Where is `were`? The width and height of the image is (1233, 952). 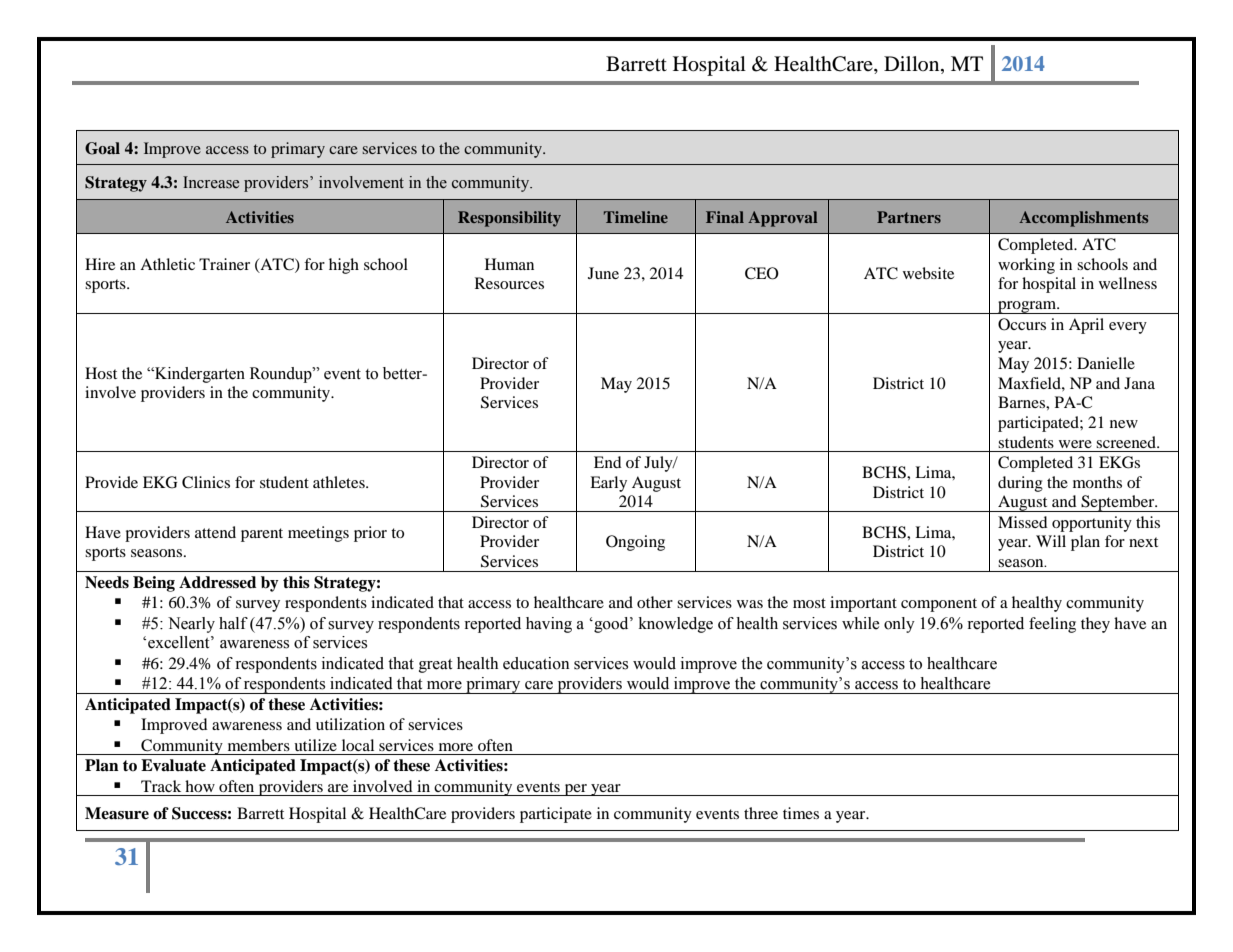
were is located at coordinates (1075, 444).
